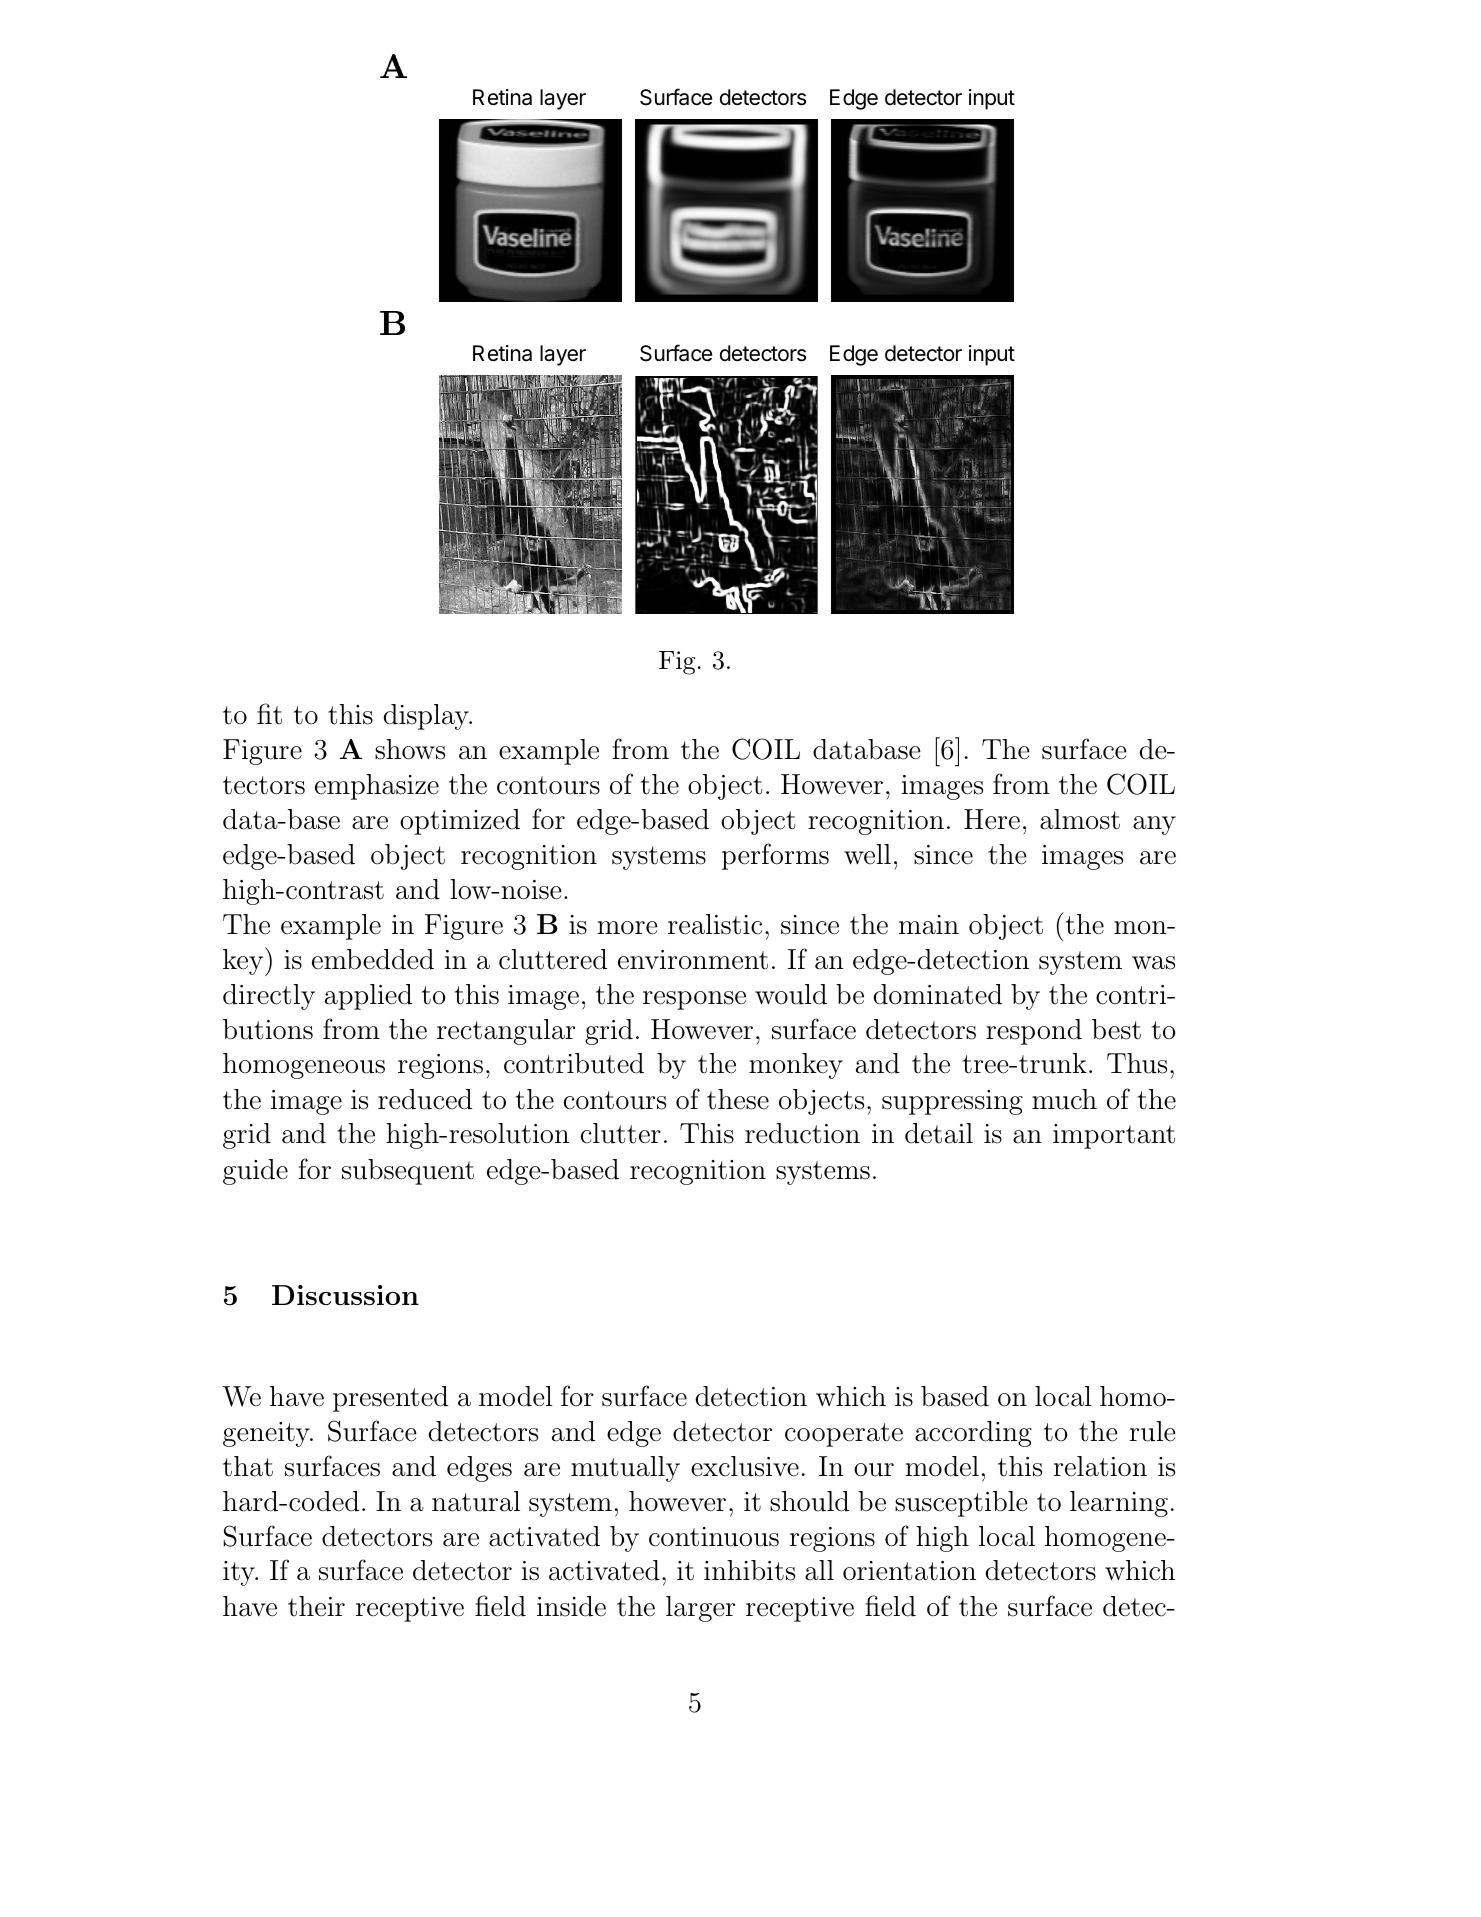 This page has width=1481, height=1917. Describe the element at coordinates (316, 1606) in the page. I see `their` at that location.
